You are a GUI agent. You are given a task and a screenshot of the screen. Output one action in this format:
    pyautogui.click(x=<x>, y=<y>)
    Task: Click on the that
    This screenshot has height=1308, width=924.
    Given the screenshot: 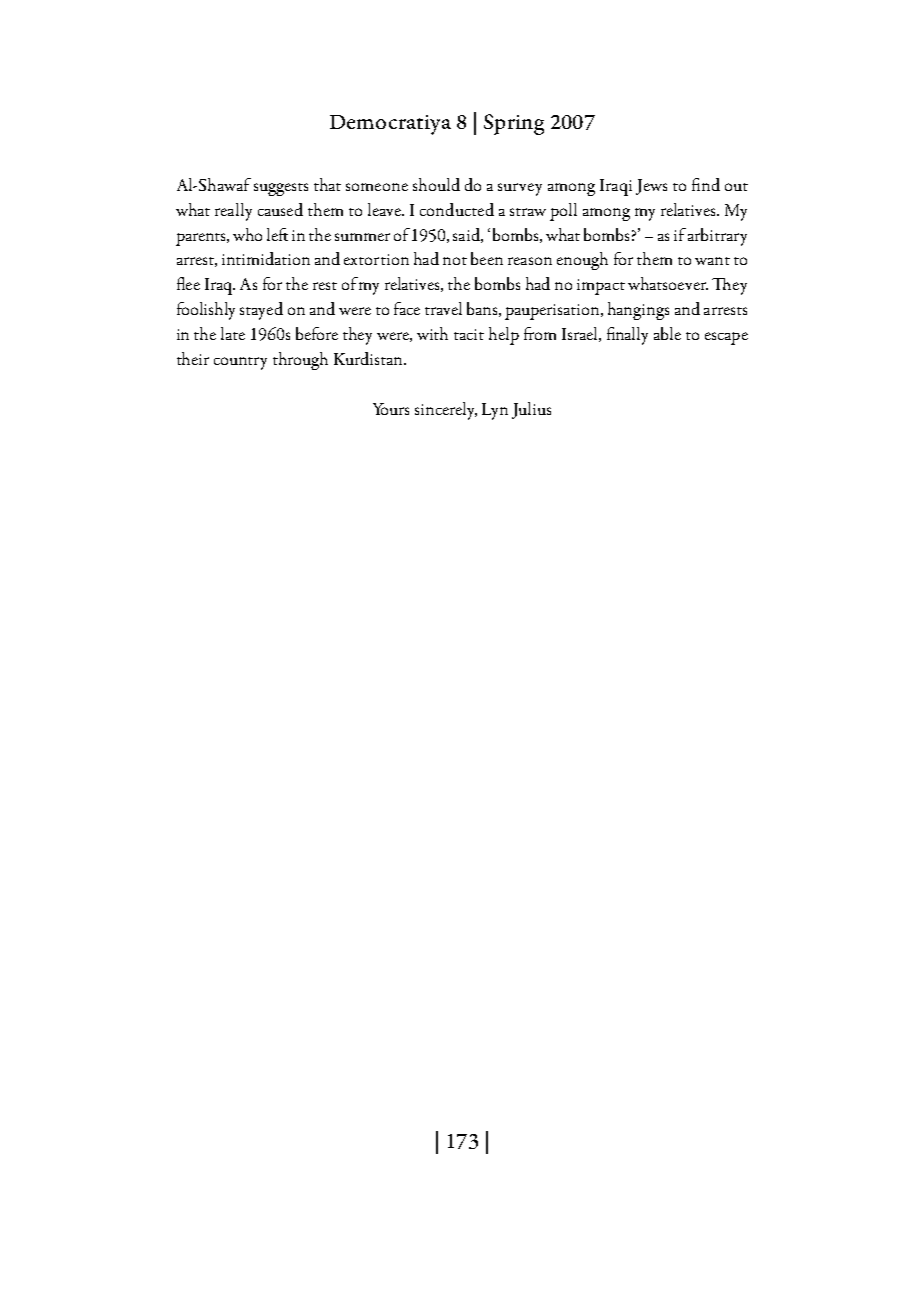 What is the action you would take?
    pyautogui.click(x=327, y=184)
